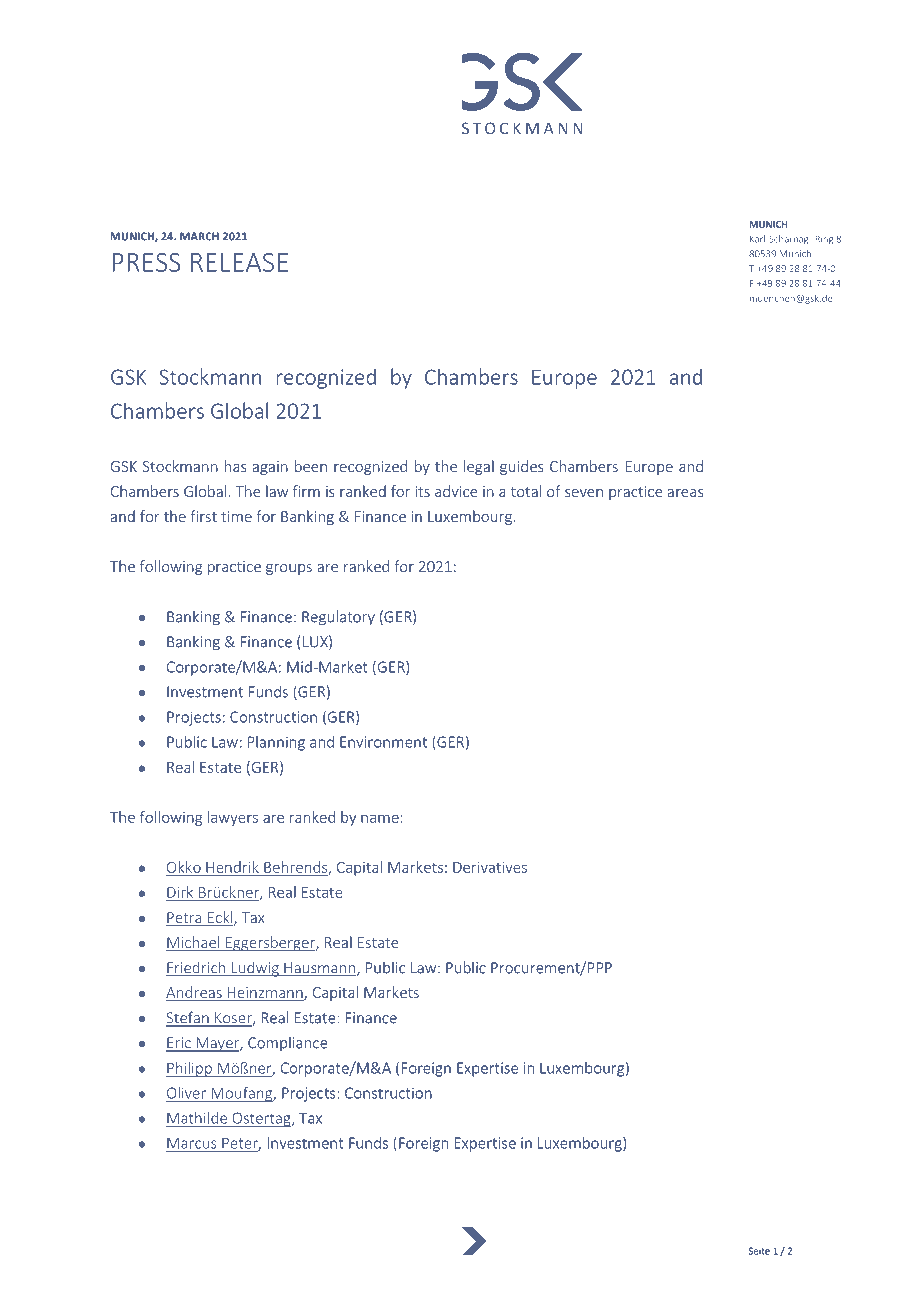 The width and height of the page is (924, 1308). What do you see at coordinates (236, 516) in the page?
I see `time` at bounding box center [236, 516].
